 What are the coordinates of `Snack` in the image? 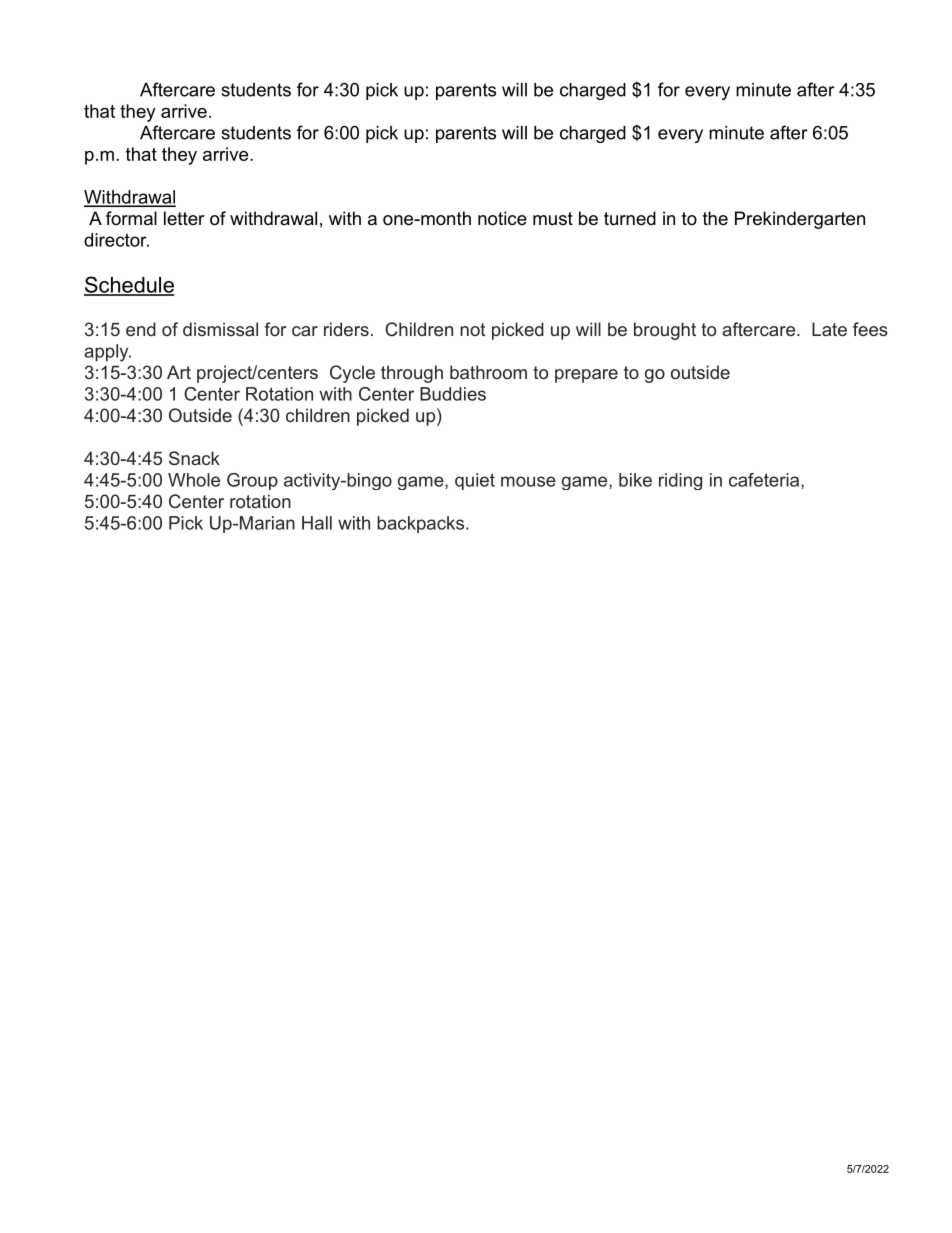 It's located at (194, 458).
